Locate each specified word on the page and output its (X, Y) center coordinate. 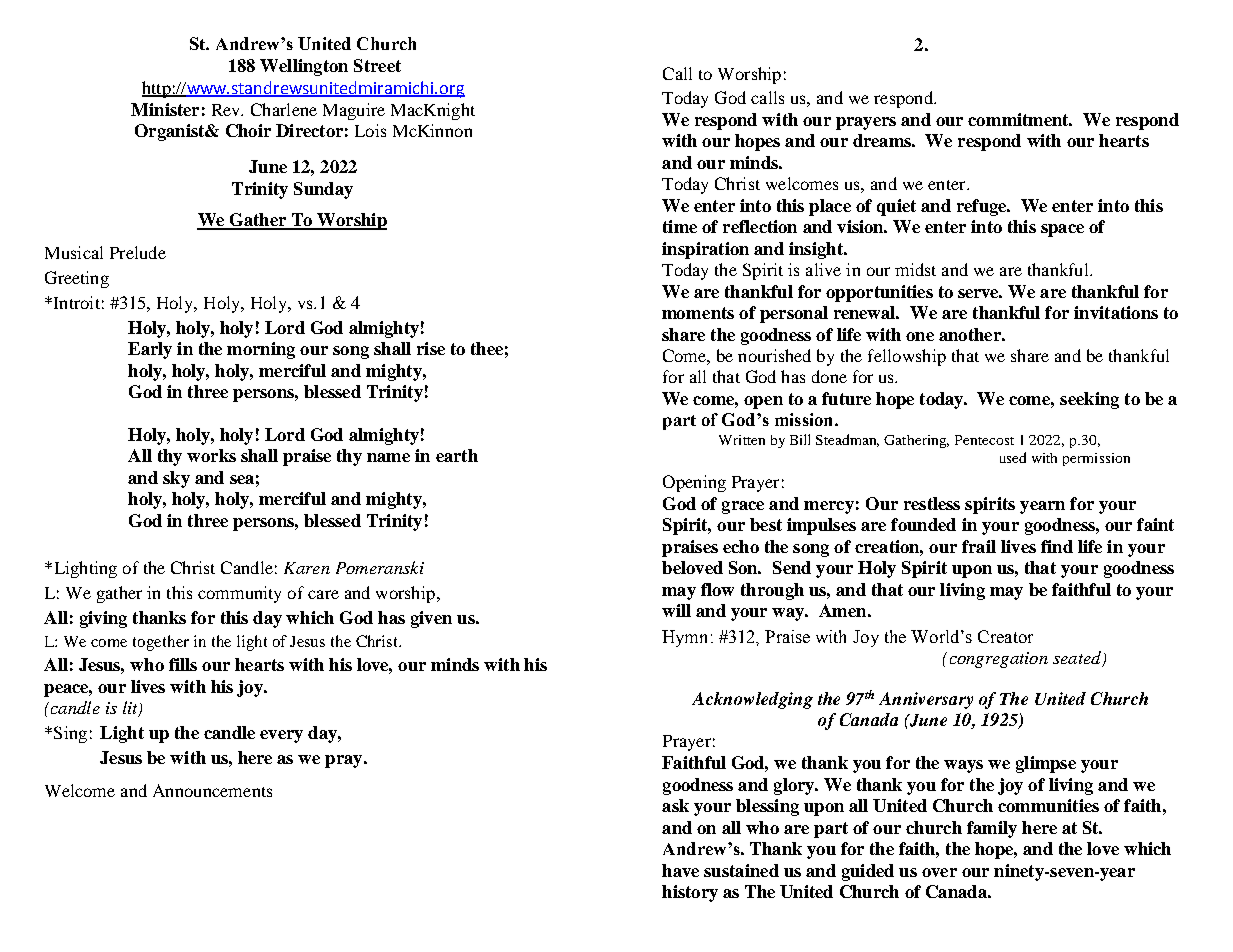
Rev (227, 110)
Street (377, 65)
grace (743, 507)
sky (176, 479)
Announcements (212, 790)
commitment (1020, 119)
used (1013, 457)
